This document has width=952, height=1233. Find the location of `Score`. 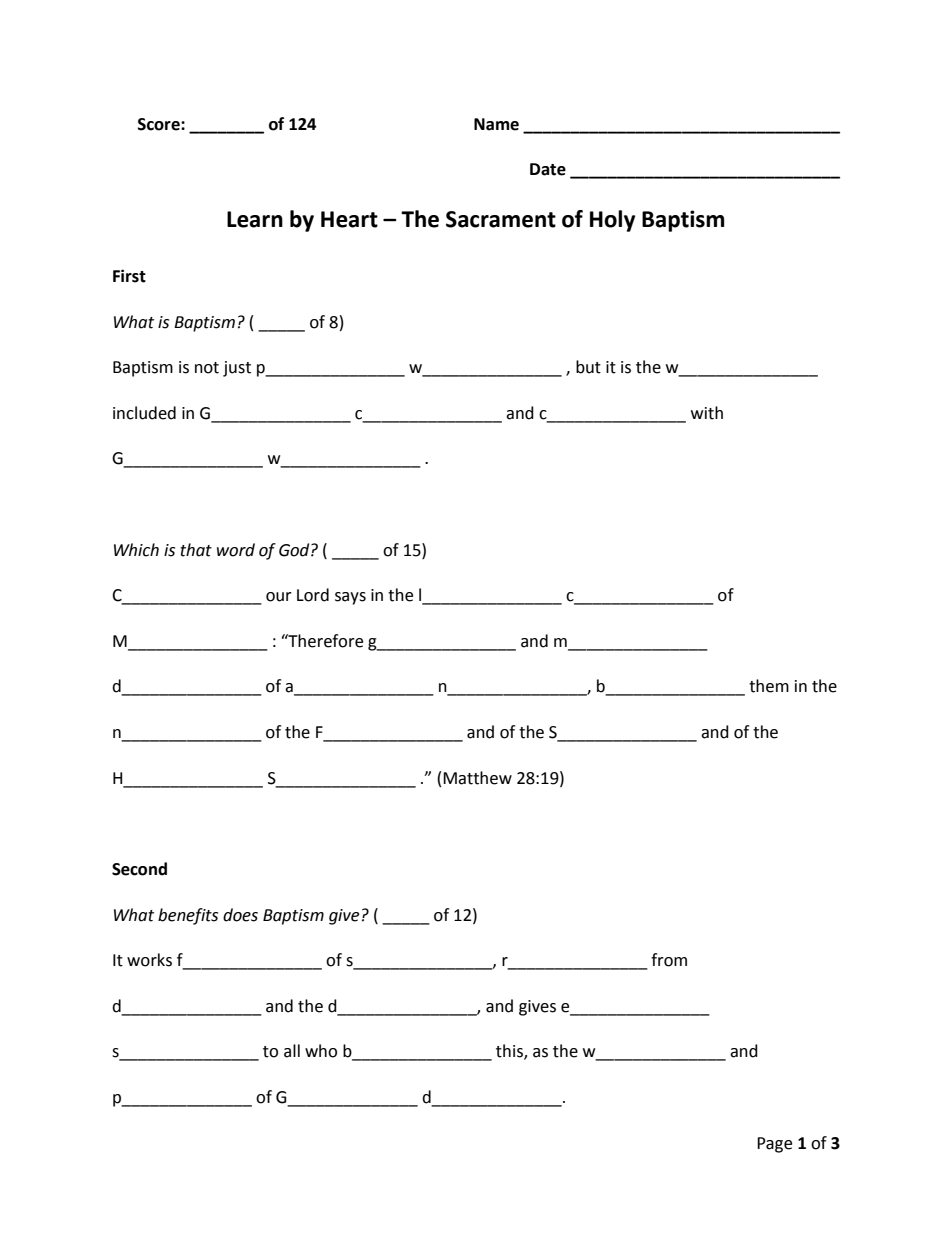

Score is located at coordinates (160, 124).
